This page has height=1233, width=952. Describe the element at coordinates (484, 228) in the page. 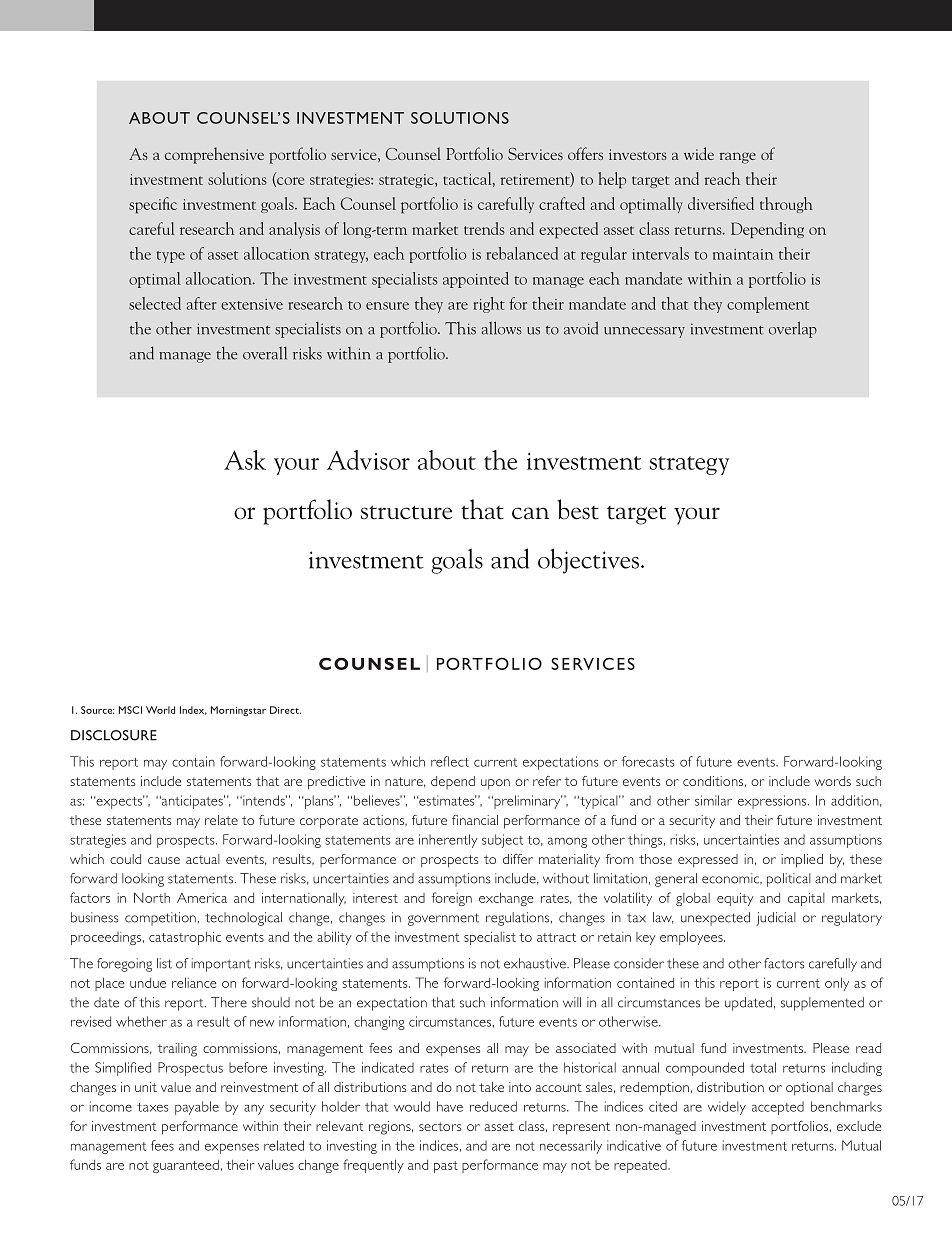

I see `trends` at that location.
